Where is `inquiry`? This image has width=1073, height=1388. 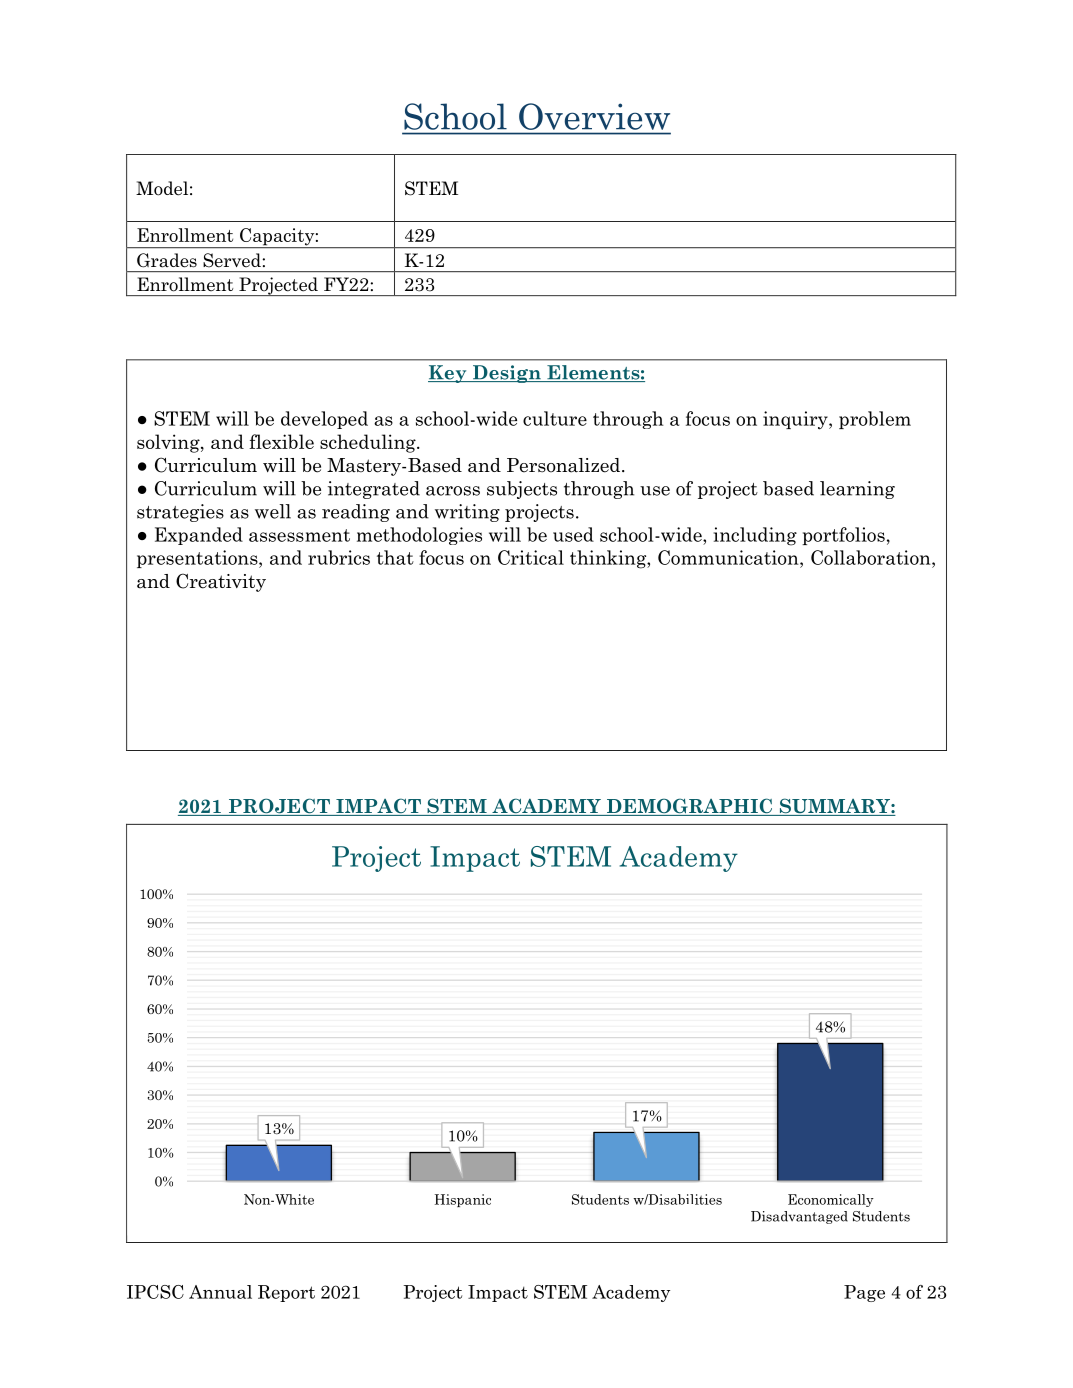 inquiry is located at coordinates (796, 420).
